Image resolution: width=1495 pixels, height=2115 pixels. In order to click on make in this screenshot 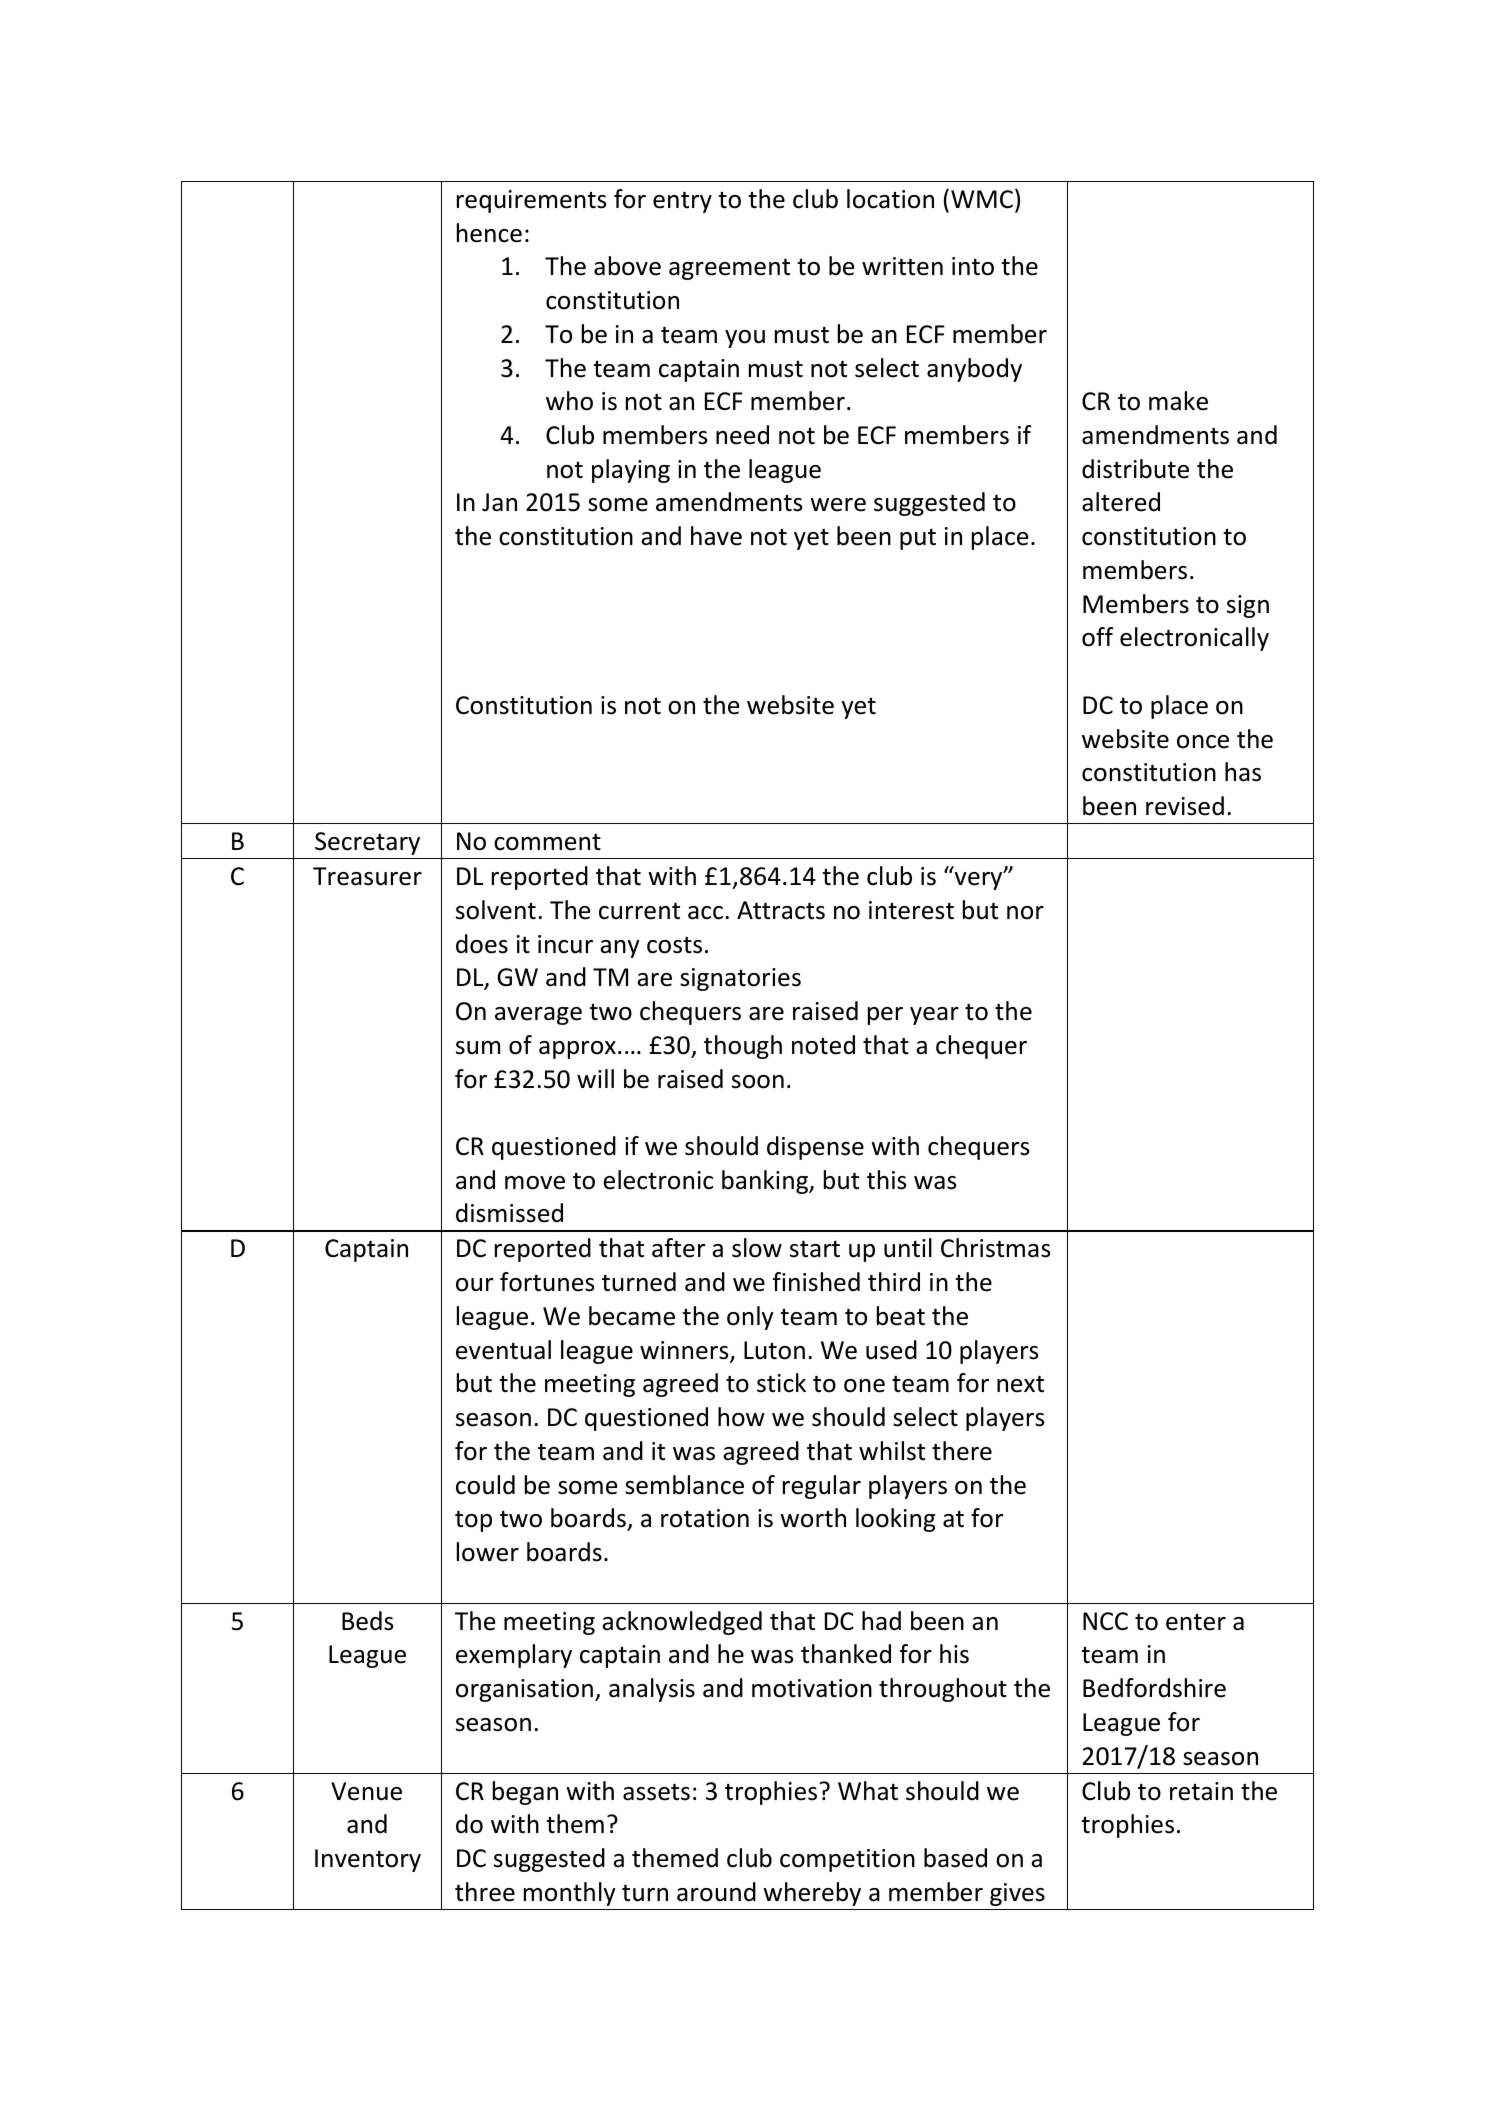, I will do `click(1178, 401)`.
